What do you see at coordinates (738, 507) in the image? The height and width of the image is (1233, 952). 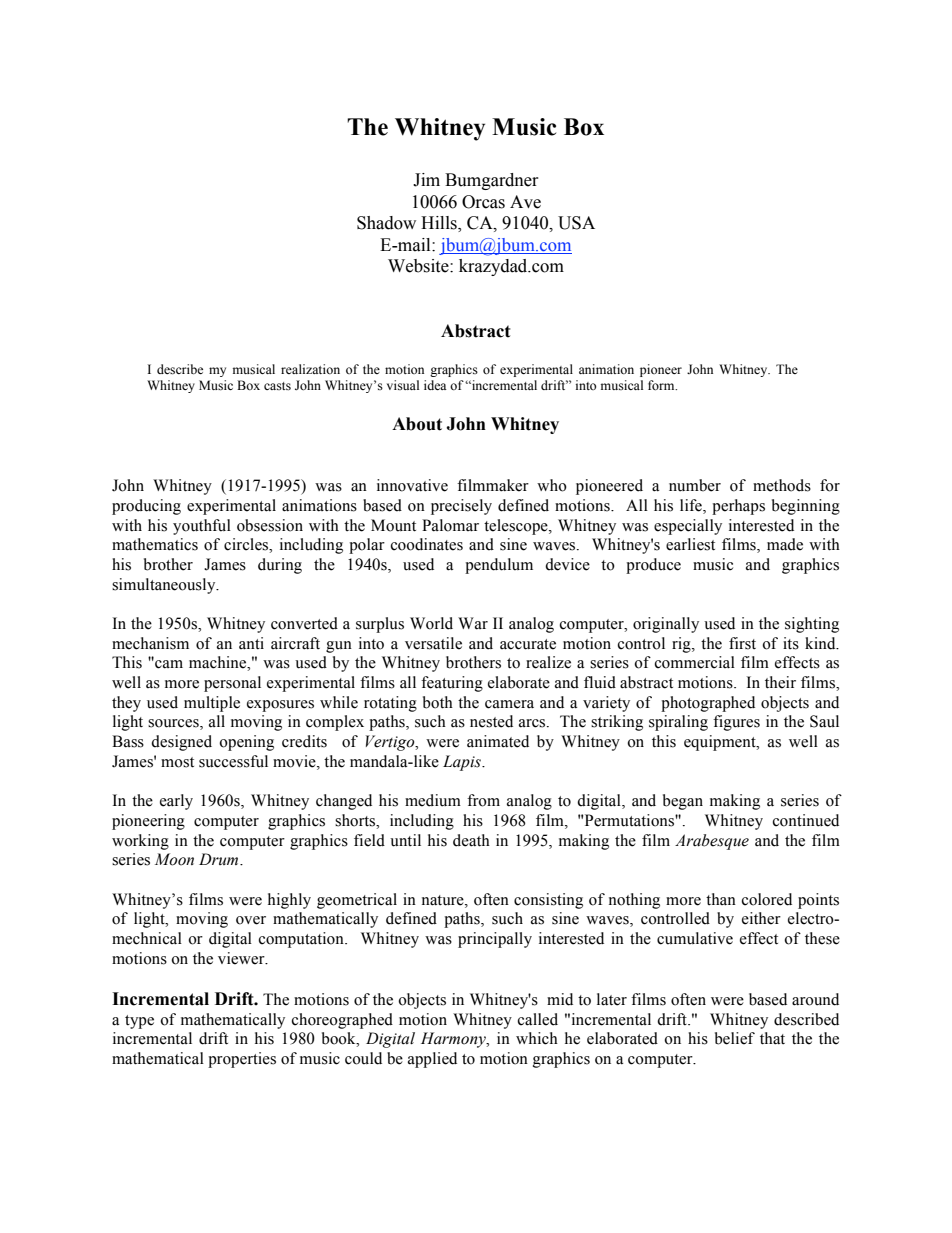 I see `perhaps` at bounding box center [738, 507].
